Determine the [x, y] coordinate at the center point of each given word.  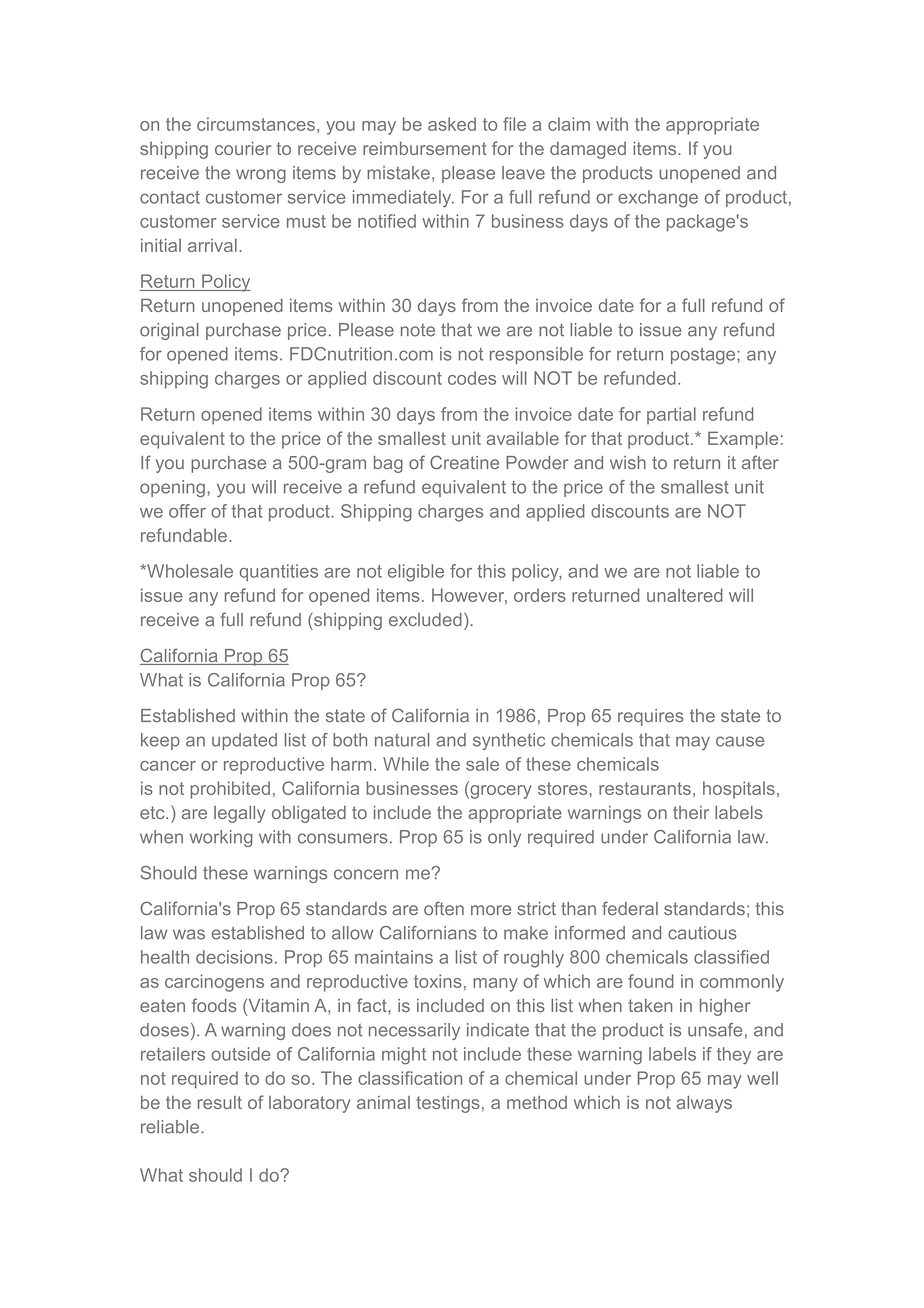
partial [671, 415]
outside [241, 1054]
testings [448, 1104]
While [406, 764]
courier [243, 148]
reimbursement [425, 148]
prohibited [230, 790]
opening [172, 488]
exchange [658, 199]
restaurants [645, 788]
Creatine [464, 462]
